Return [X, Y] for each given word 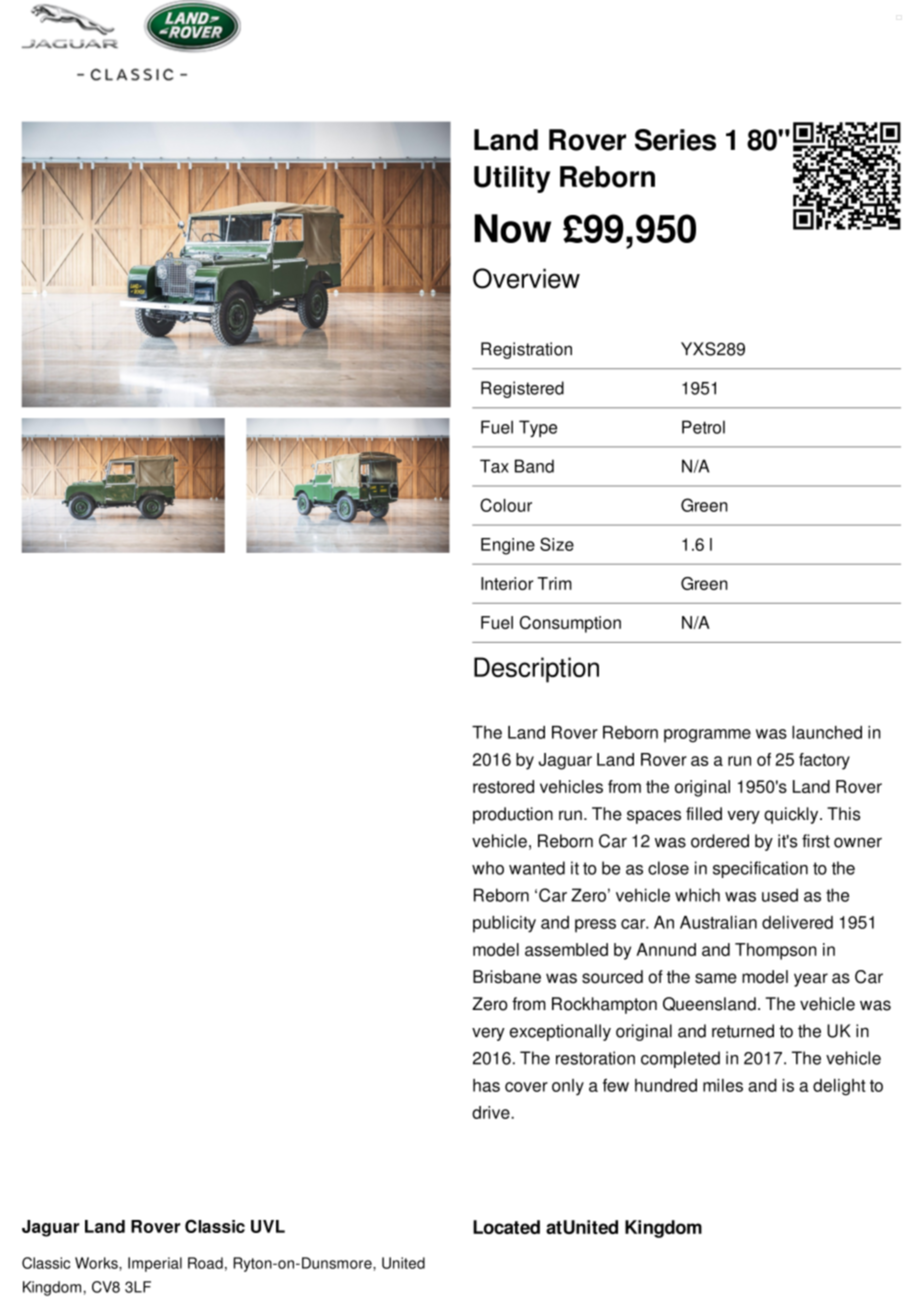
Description [536, 670]
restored [503, 786]
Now [513, 228]
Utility [512, 179]
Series [675, 140]
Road [205, 1263]
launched [827, 732]
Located [506, 1227]
